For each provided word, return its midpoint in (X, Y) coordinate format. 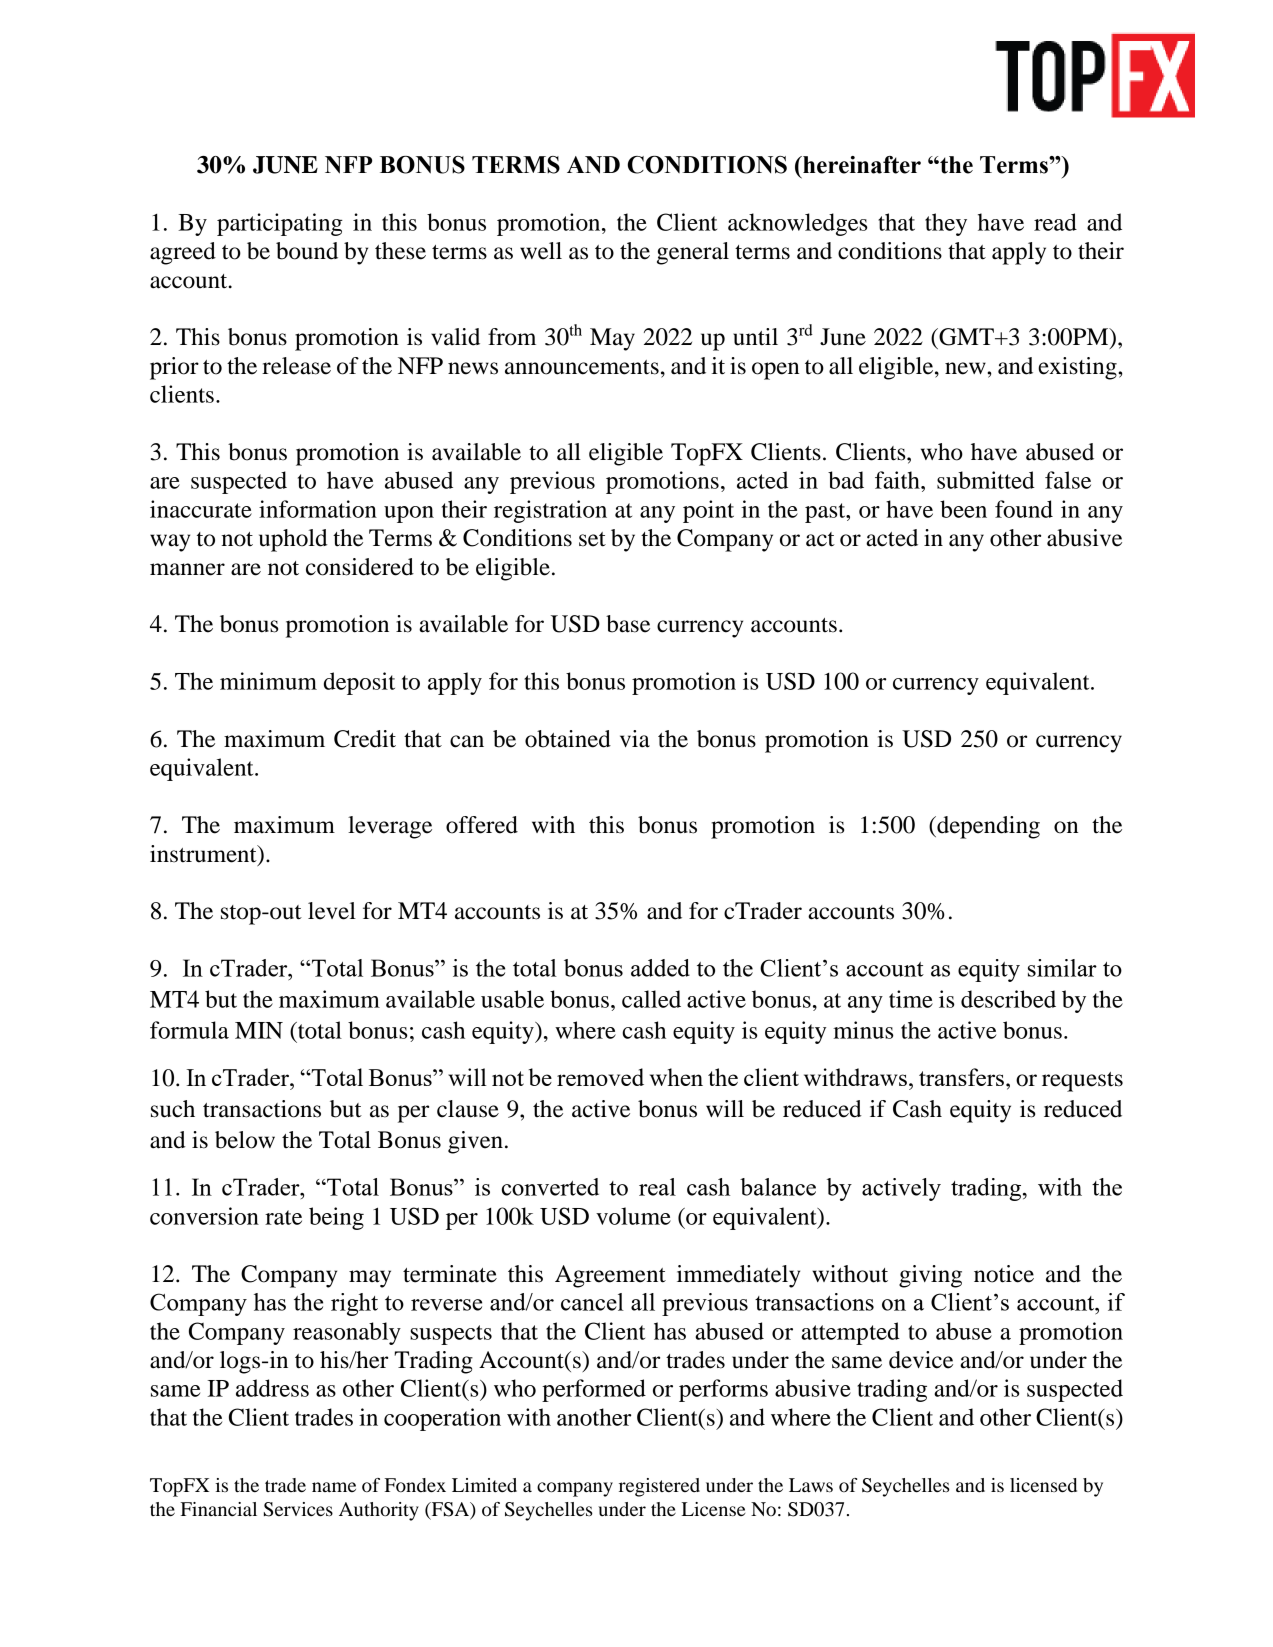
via (635, 739)
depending (987, 827)
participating (280, 224)
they (946, 224)
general (693, 253)
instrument (204, 855)
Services (298, 1509)
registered (659, 1487)
